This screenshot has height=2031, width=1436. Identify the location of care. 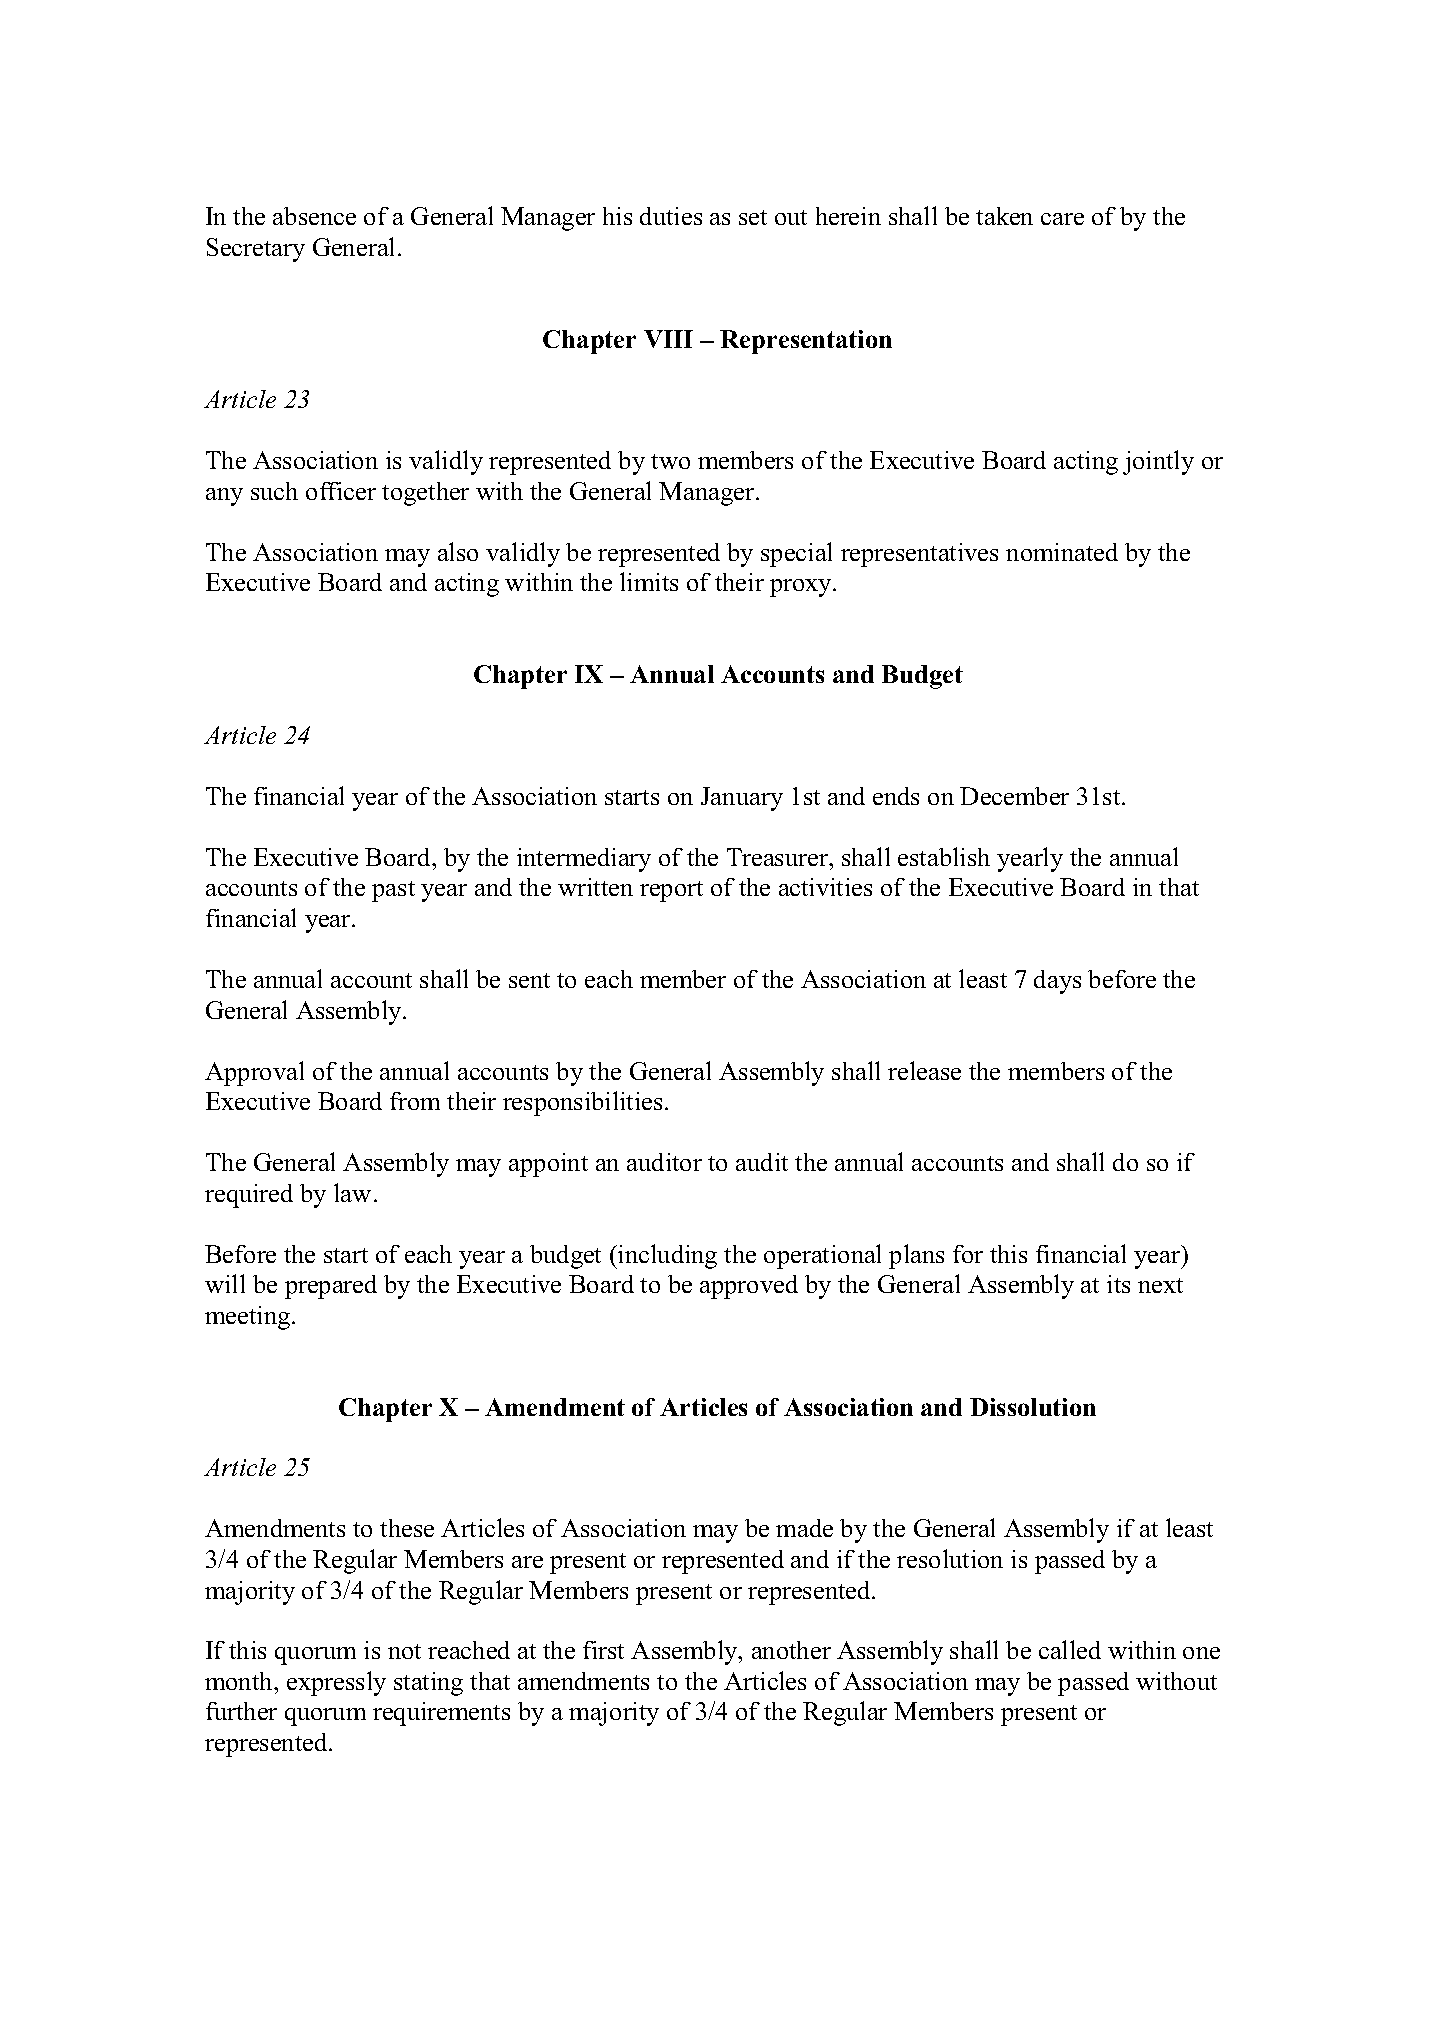
(1062, 219).
